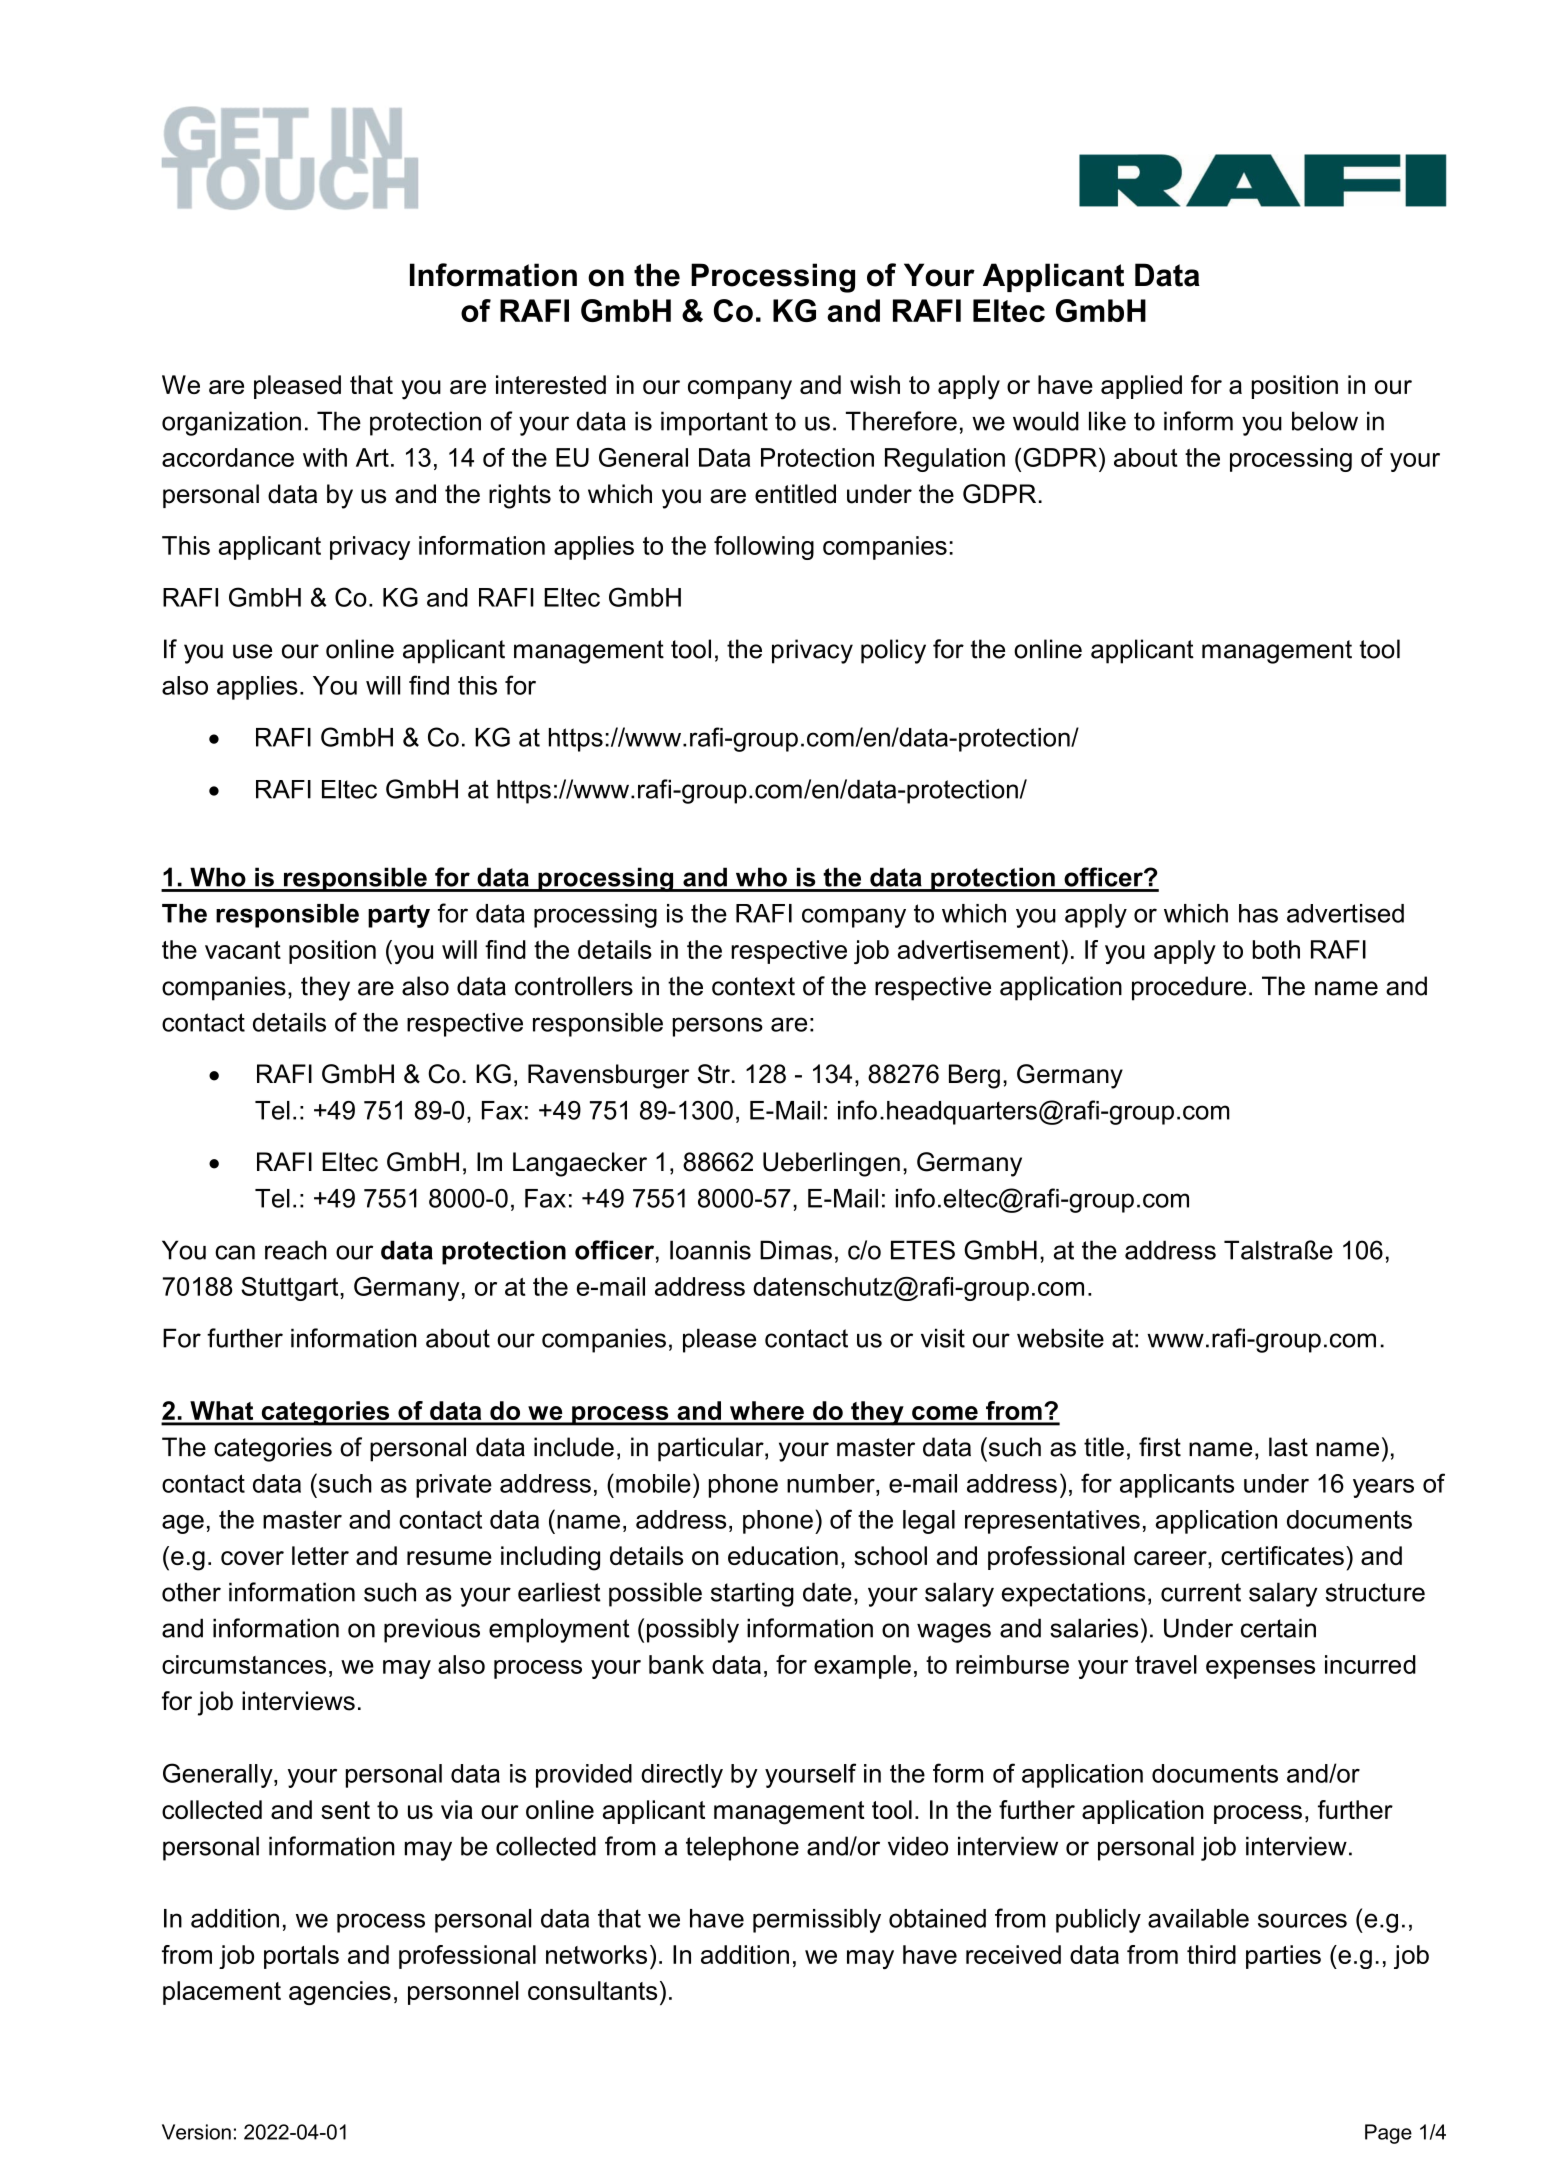  I want to click on consultants, so click(592, 1990).
